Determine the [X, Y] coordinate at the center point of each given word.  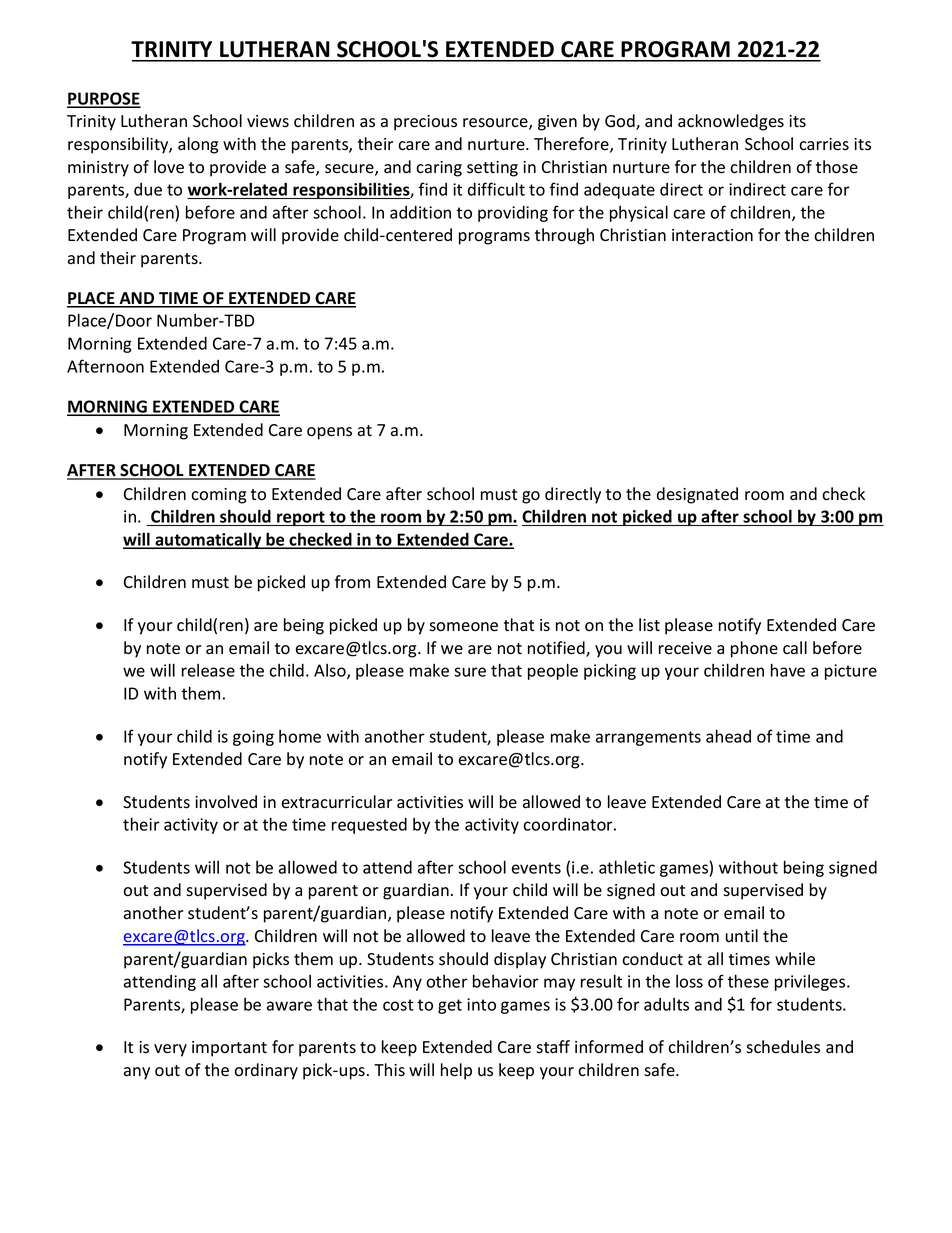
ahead [728, 736]
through [564, 236]
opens [329, 433]
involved [226, 802]
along [198, 145]
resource [496, 124]
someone [463, 627]
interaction [712, 235]
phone [754, 649]
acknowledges [731, 122]
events [536, 868]
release [208, 670]
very [170, 1050]
